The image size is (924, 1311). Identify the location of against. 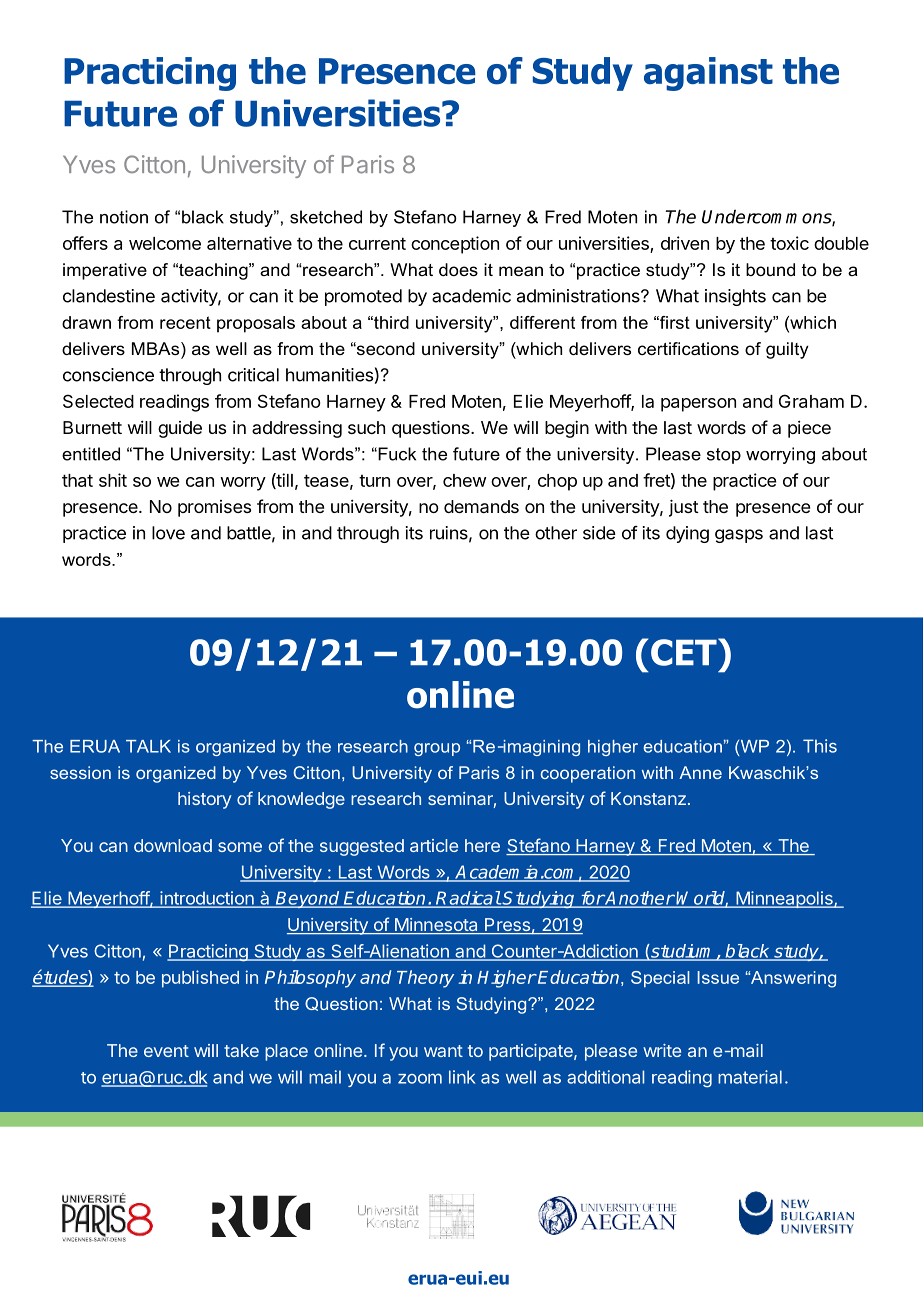
(708, 74).
